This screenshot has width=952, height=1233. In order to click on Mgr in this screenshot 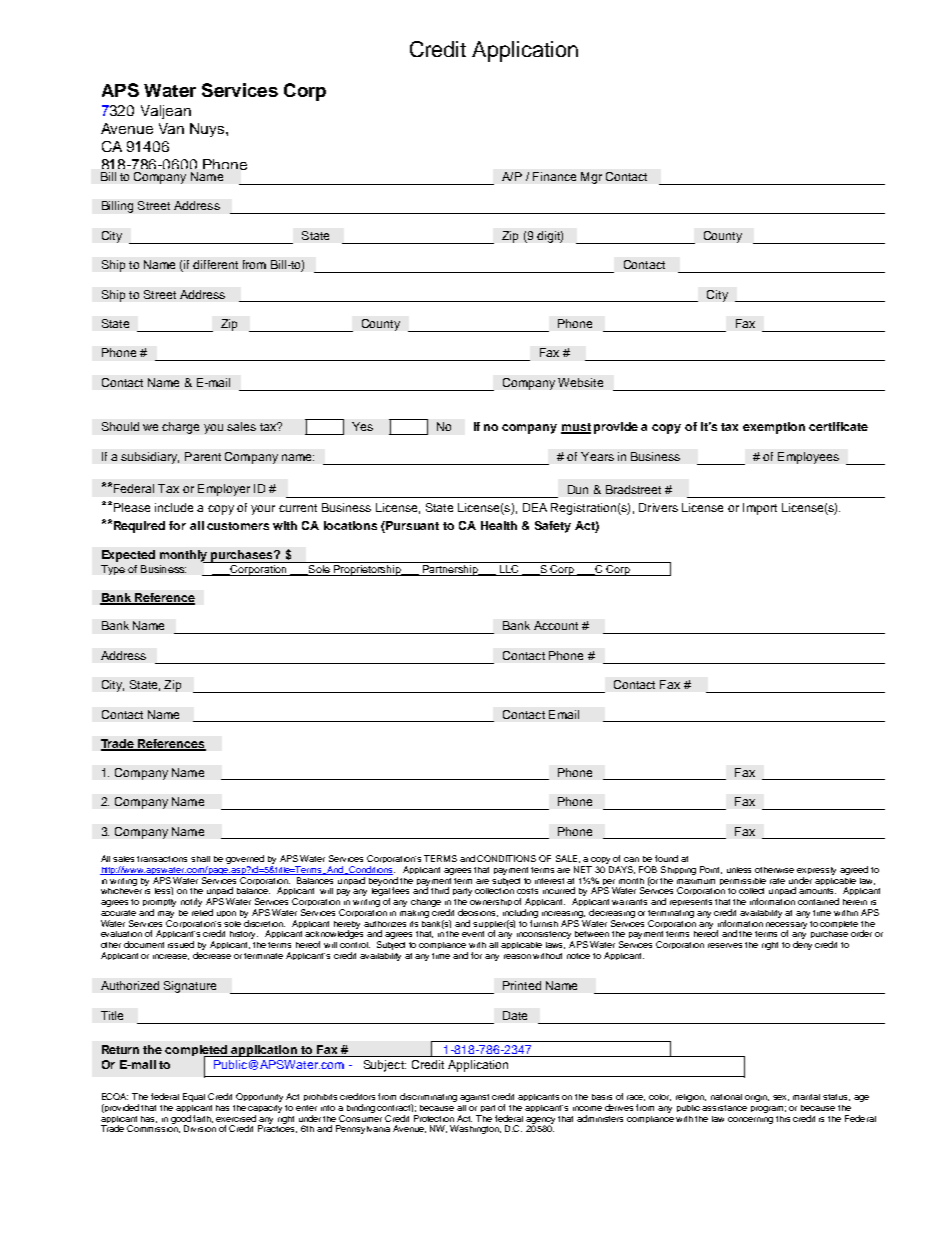, I will do `click(591, 178)`.
